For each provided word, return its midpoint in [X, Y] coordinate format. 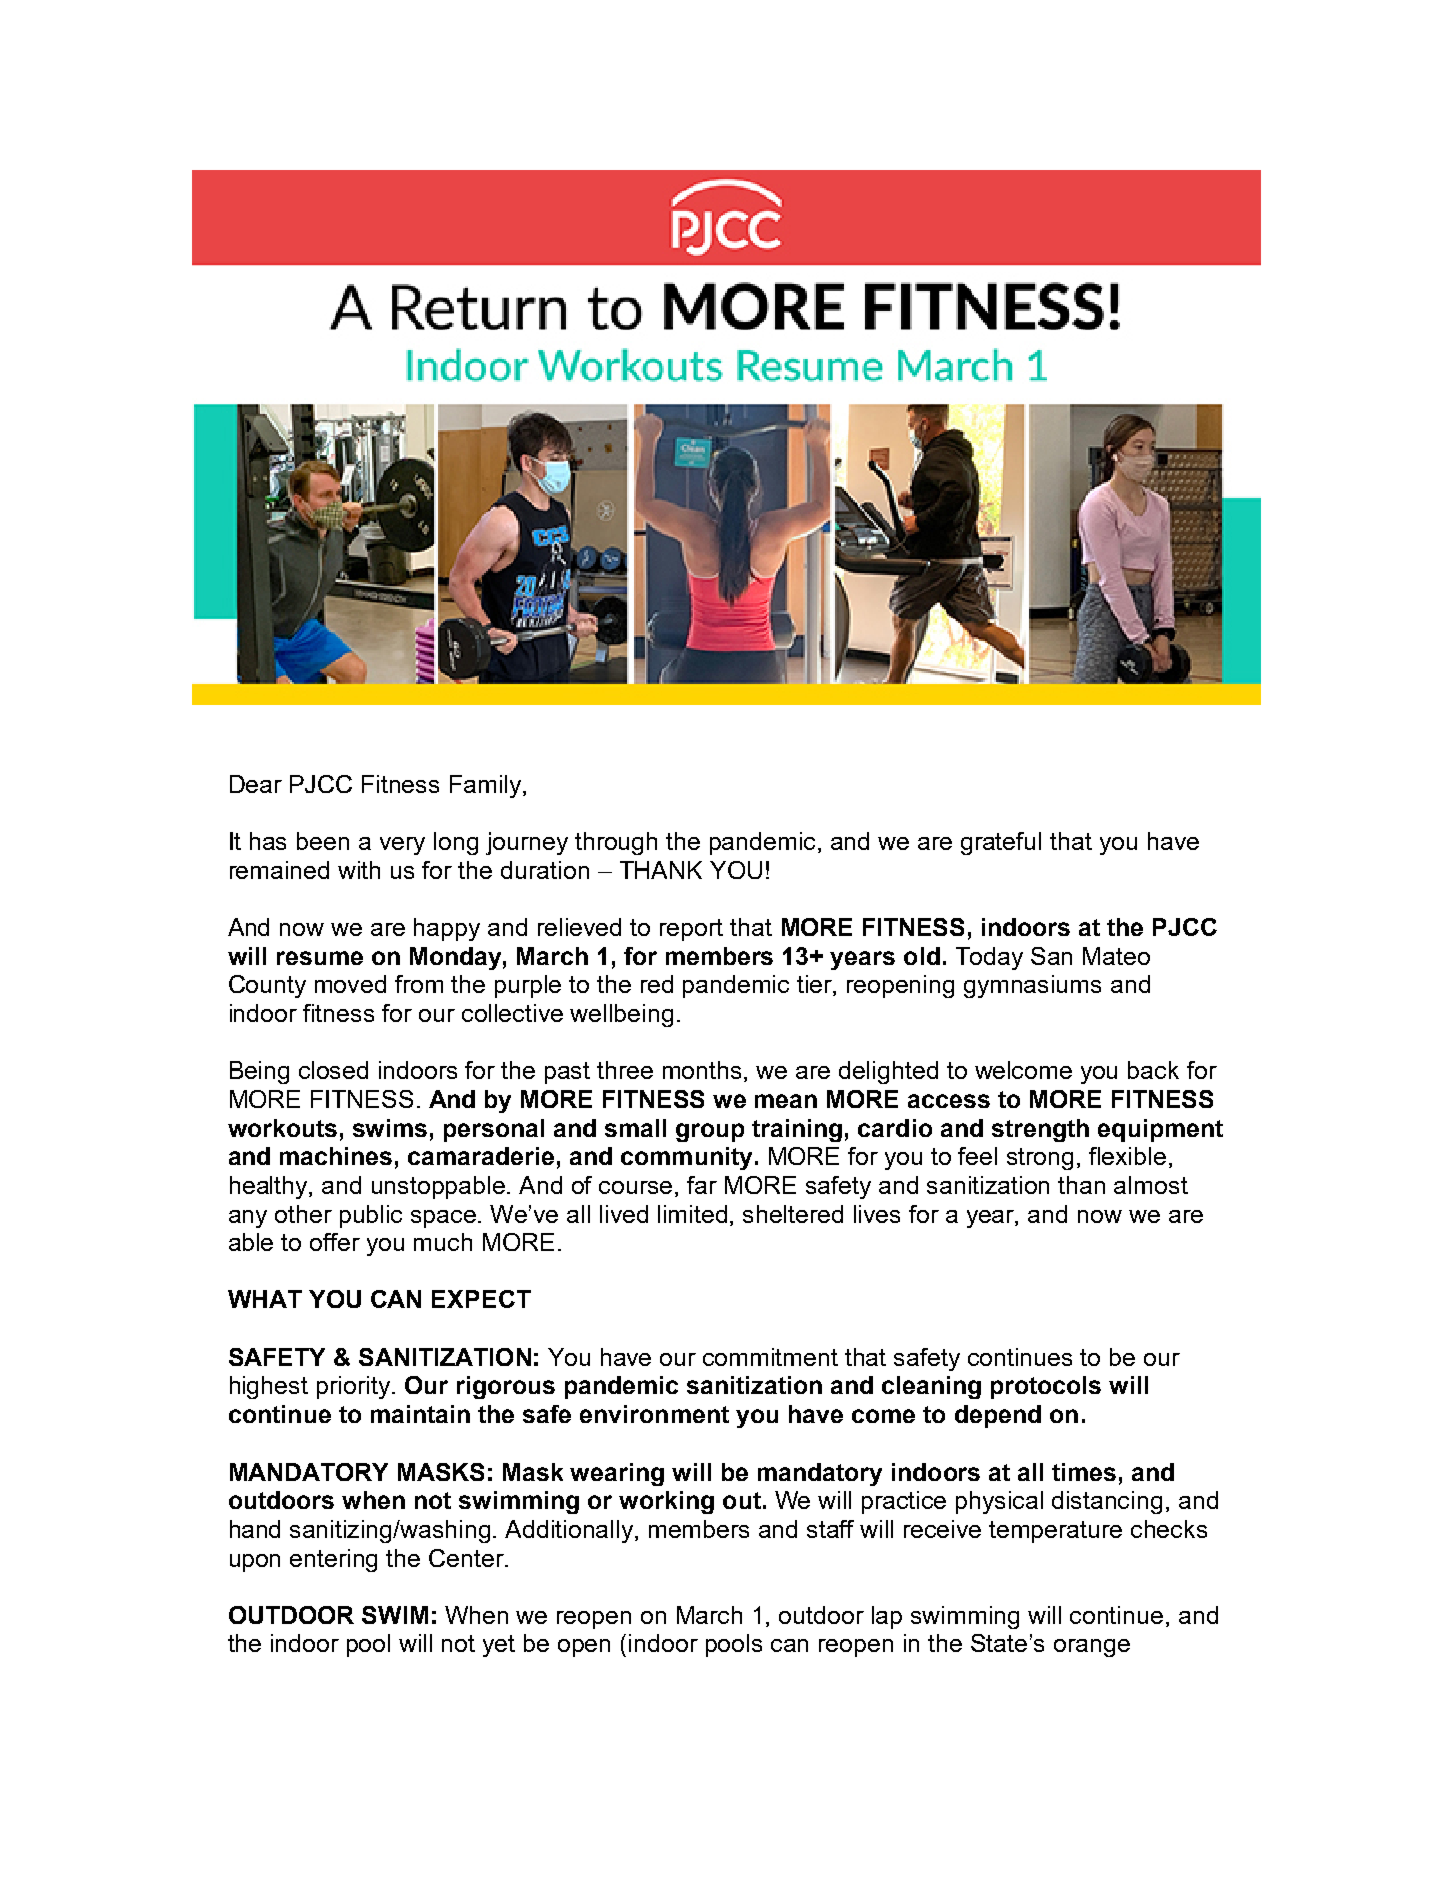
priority [353, 1387]
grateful [1001, 843]
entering [333, 1560]
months [704, 1071]
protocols [1046, 1387]
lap [887, 1617]
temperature [1055, 1532]
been [323, 841]
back [1153, 1070]
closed [333, 1070]
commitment [770, 1357]
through [616, 843]
